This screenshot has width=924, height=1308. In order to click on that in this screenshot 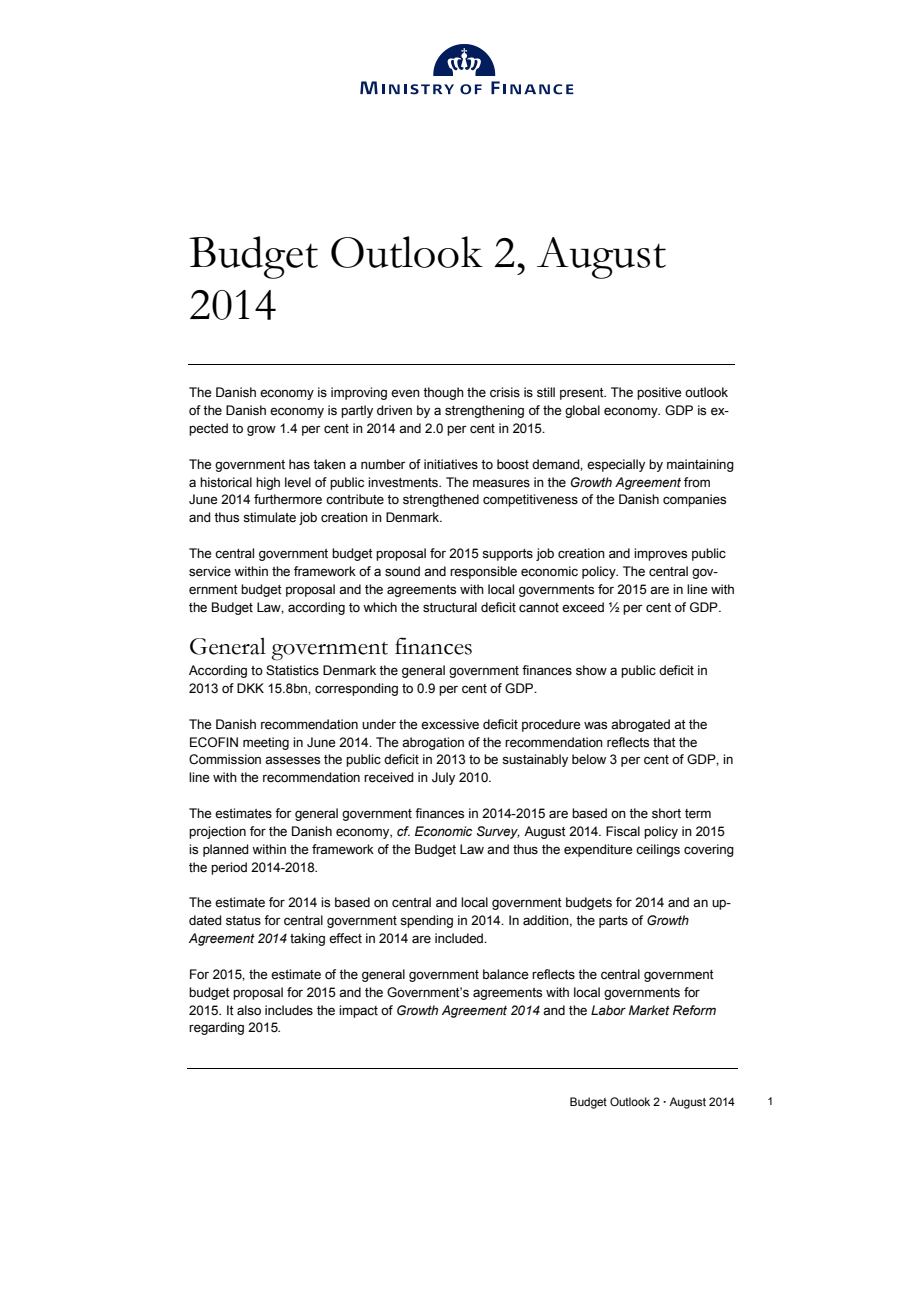, I will do `click(664, 742)`.
